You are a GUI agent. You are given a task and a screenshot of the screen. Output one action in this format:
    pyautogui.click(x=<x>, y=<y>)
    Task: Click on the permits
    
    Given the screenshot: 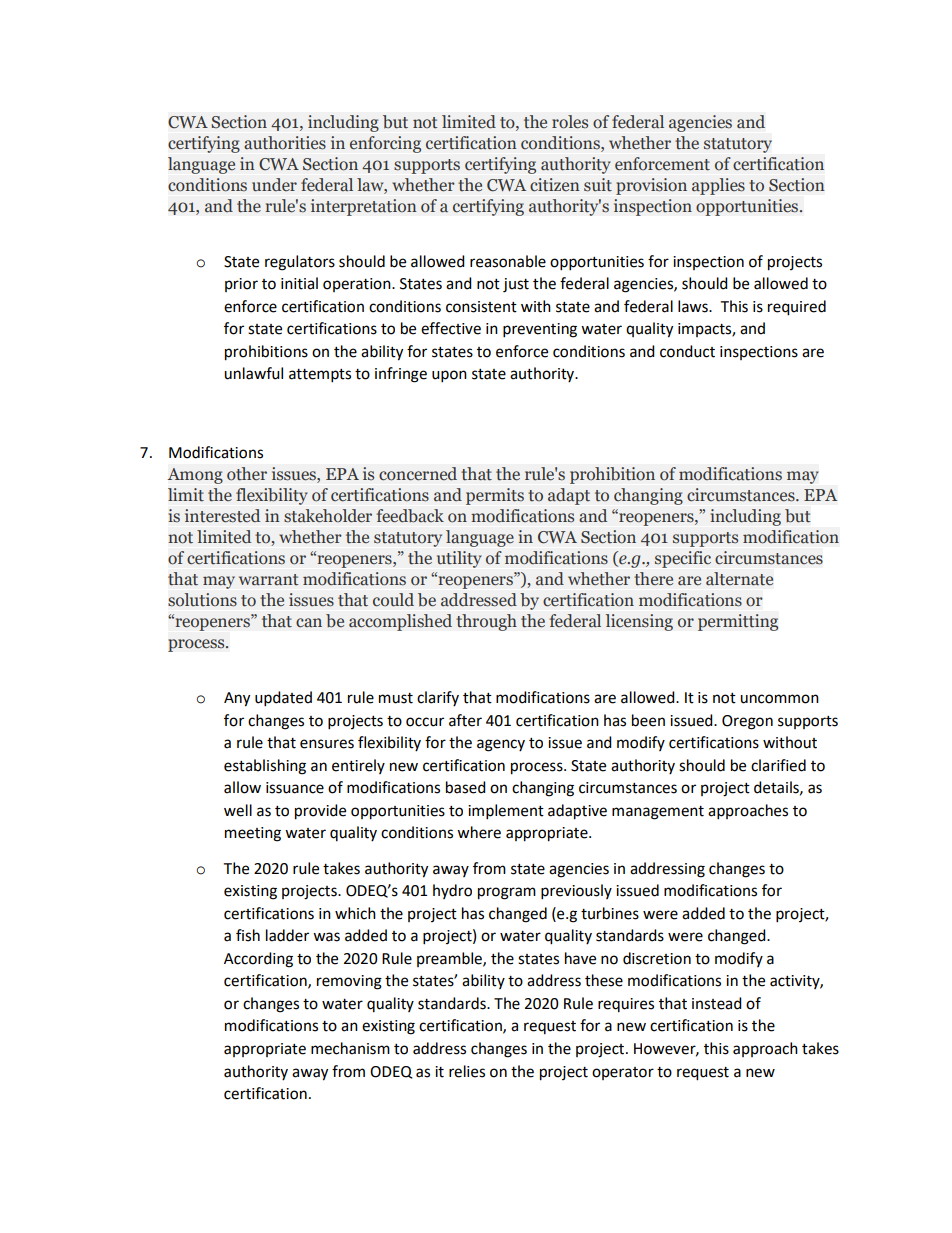 What is the action you would take?
    pyautogui.click(x=495, y=496)
